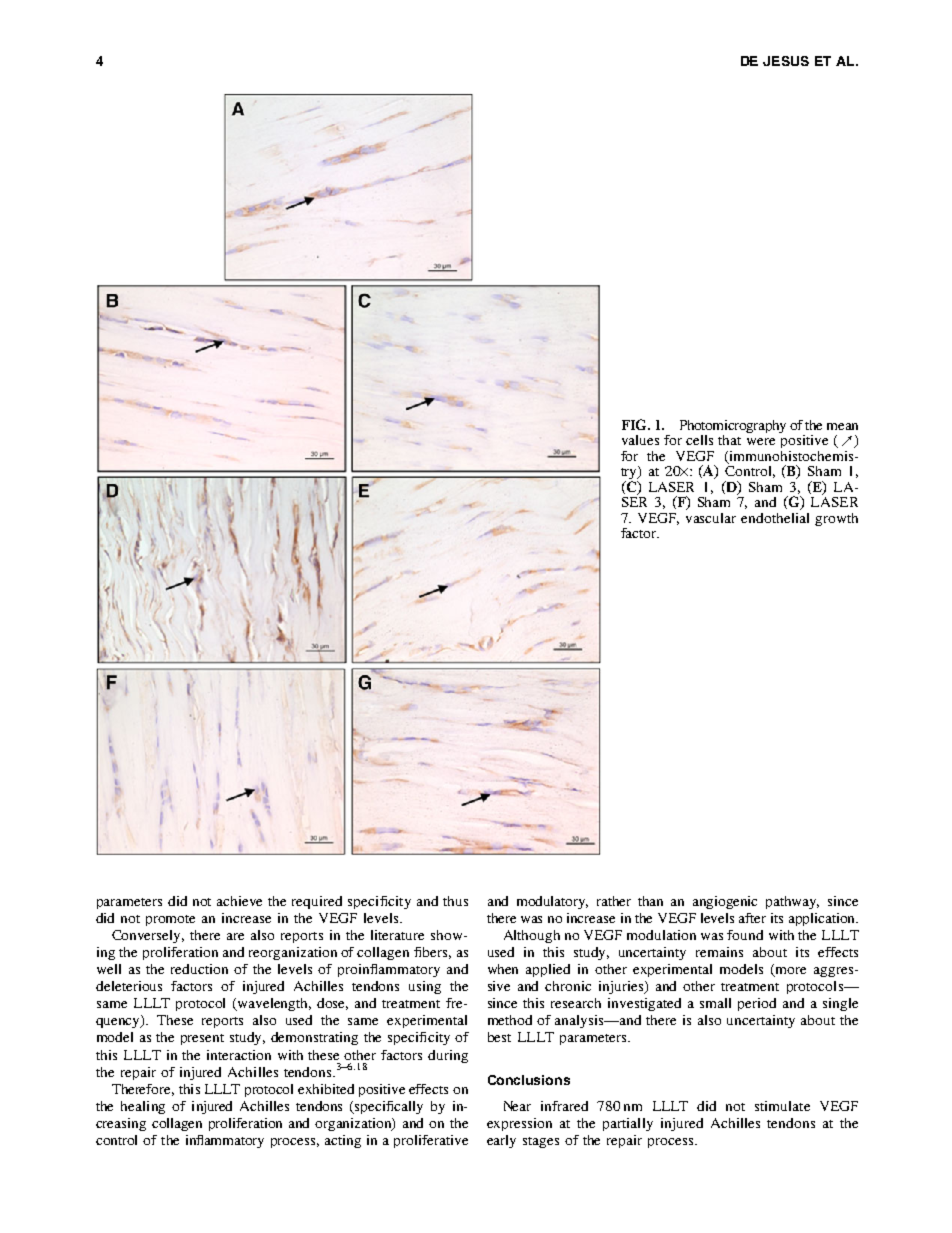 The image size is (952, 1233). Describe the element at coordinates (239, 901) in the screenshot. I see `achieve` at that location.
